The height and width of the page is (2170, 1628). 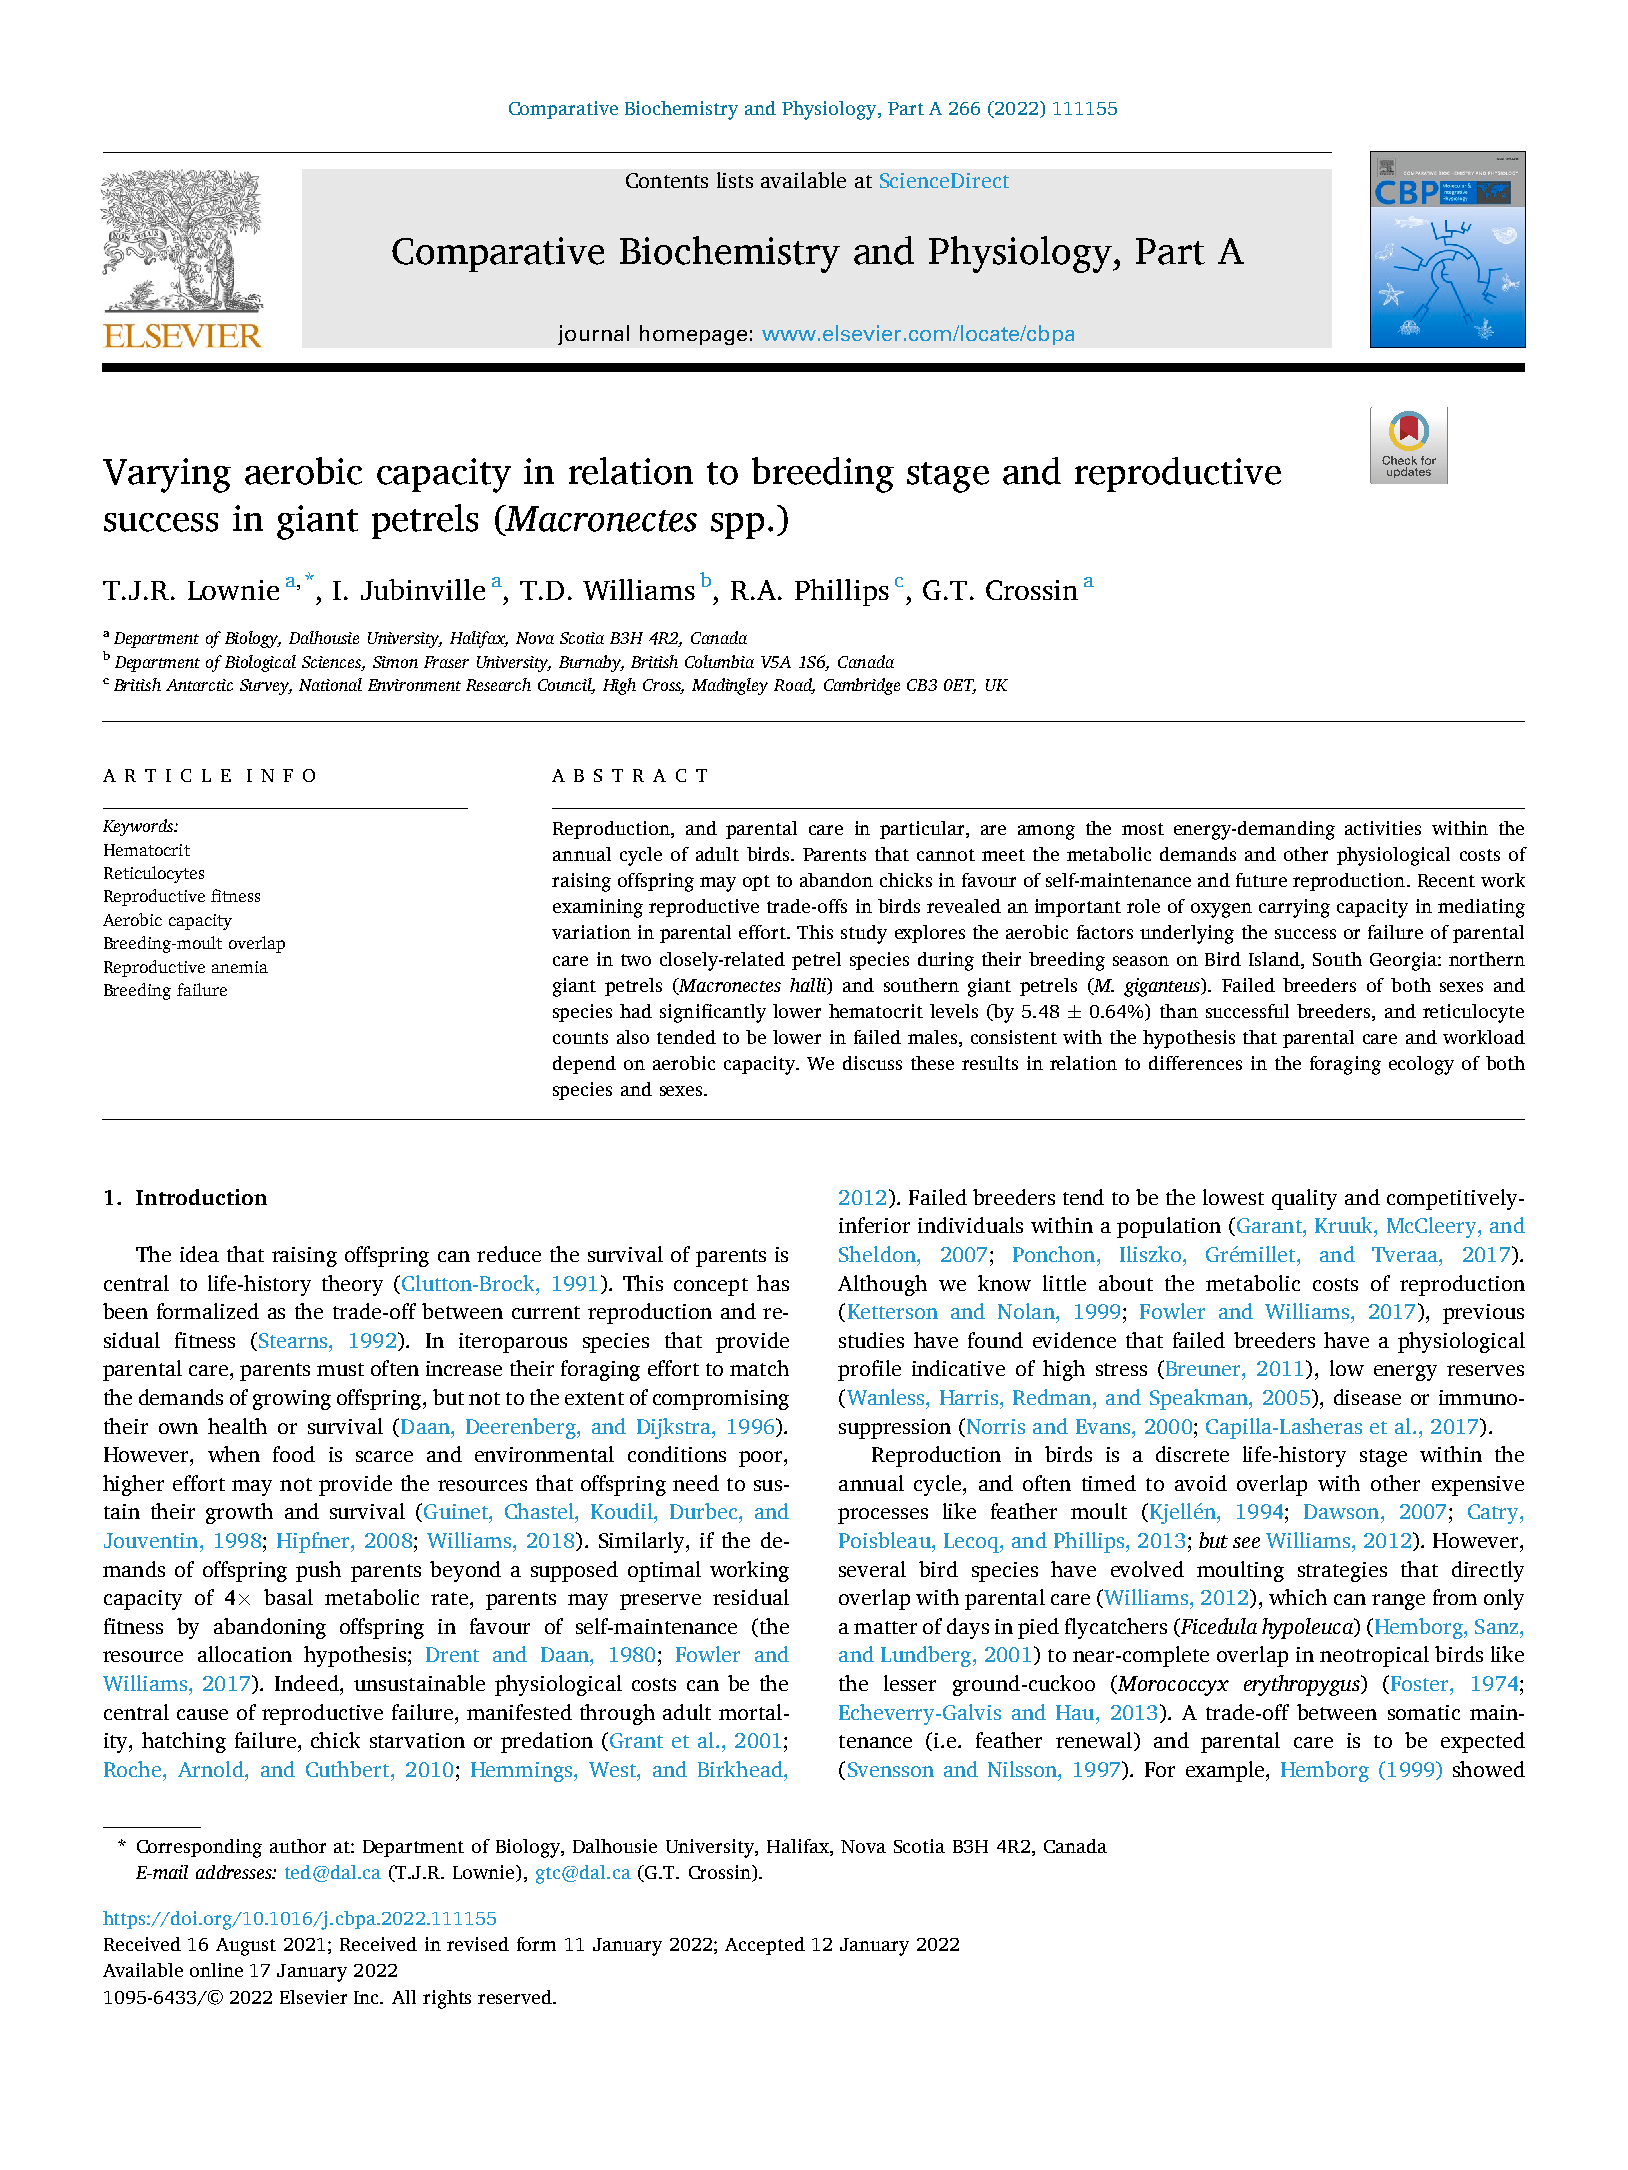 I want to click on journal, so click(x=593, y=335).
